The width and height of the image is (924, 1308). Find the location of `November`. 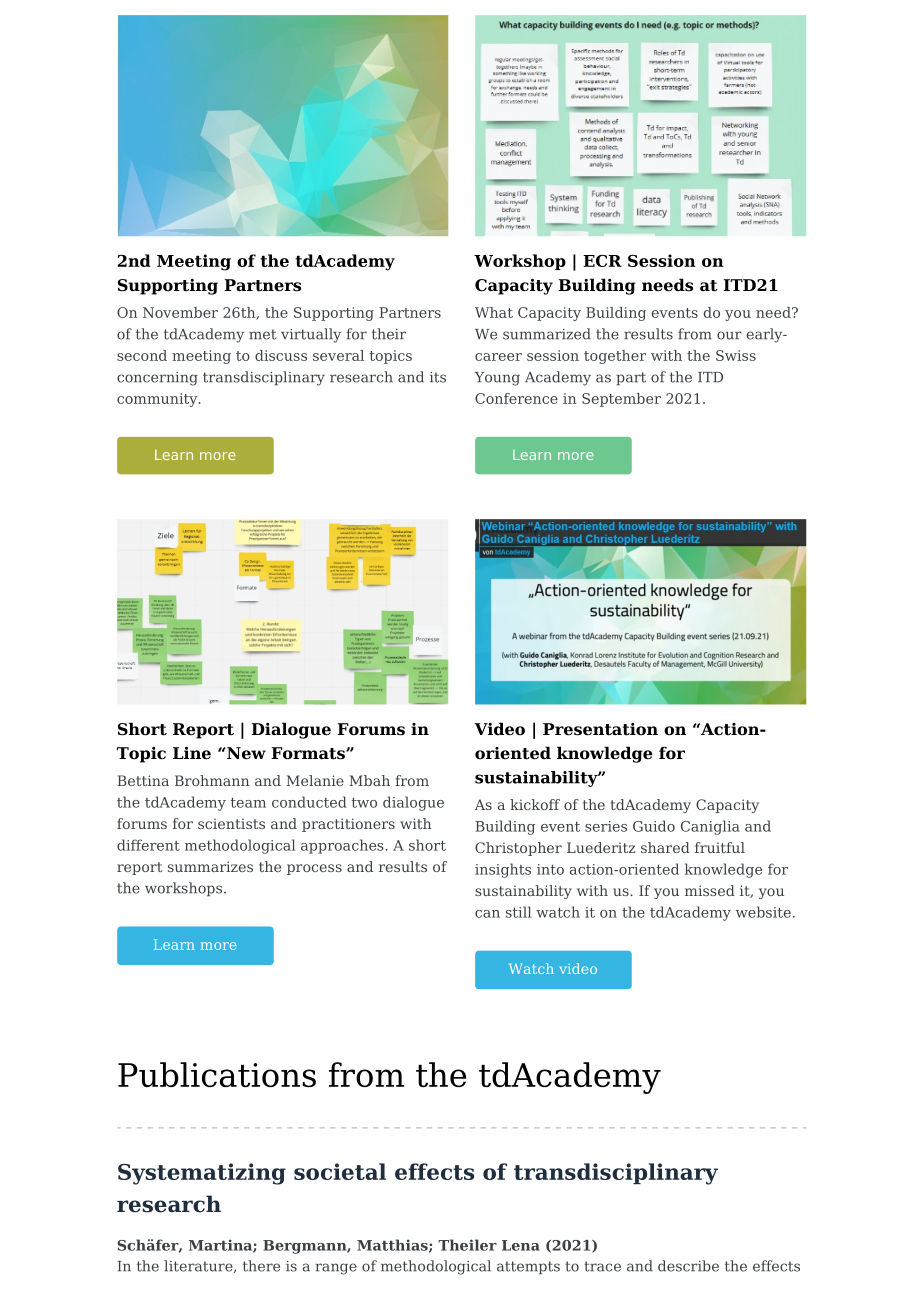

November is located at coordinates (180, 312).
